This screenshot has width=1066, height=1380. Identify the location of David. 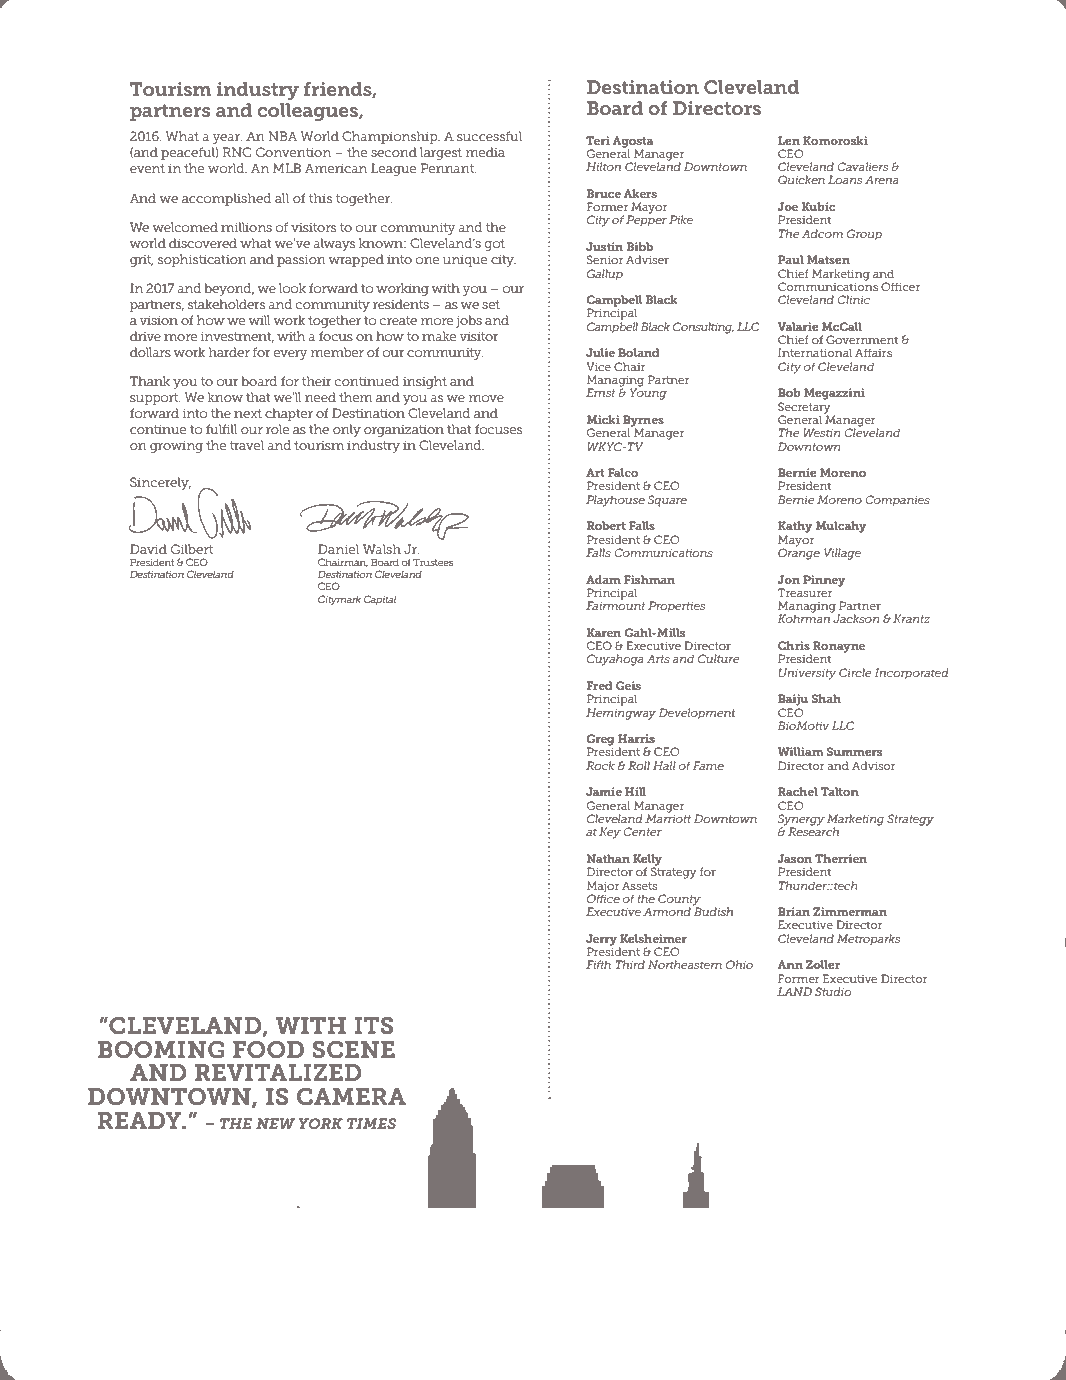
(148, 549).
